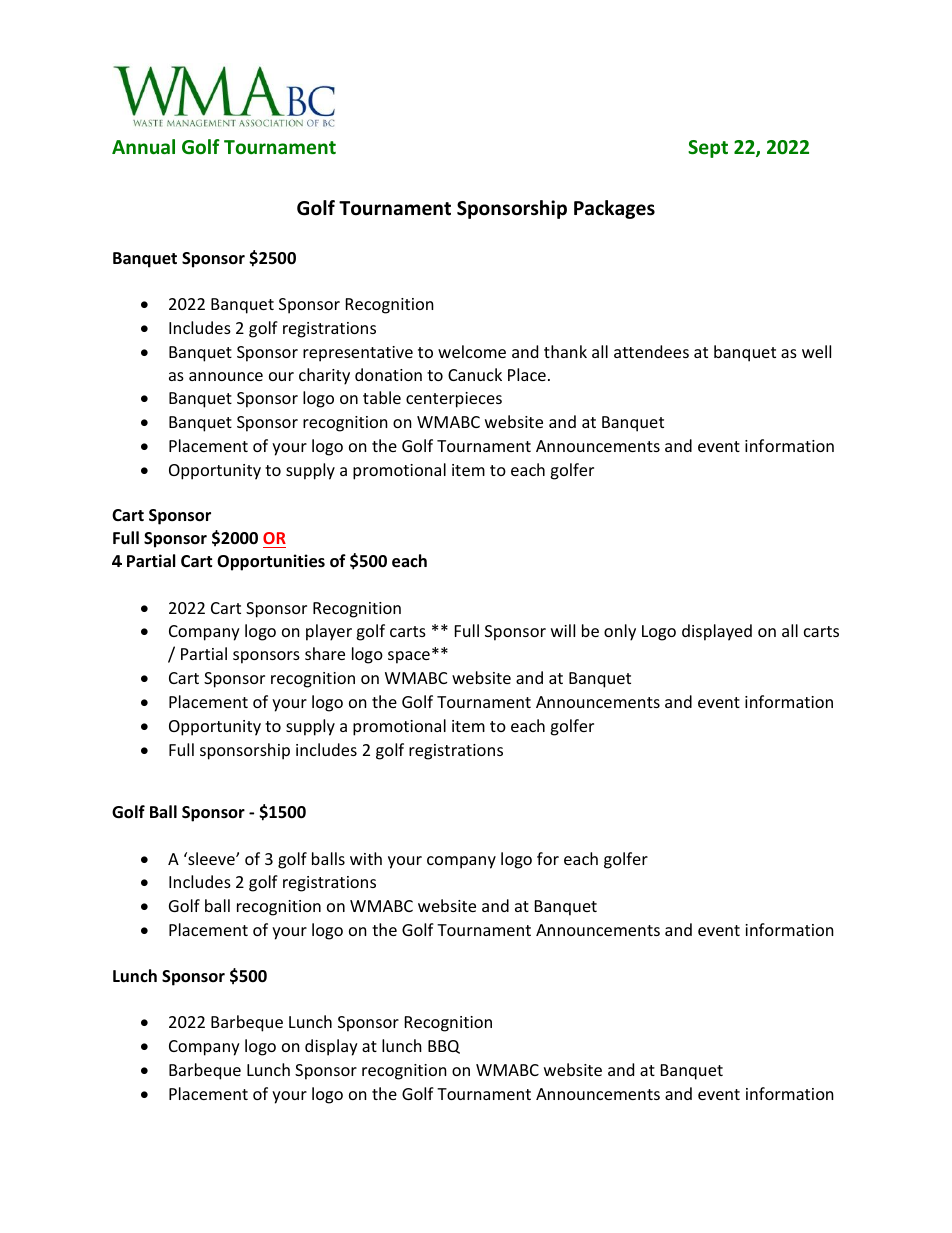 Image resolution: width=952 pixels, height=1233 pixels. I want to click on only, so click(620, 632).
